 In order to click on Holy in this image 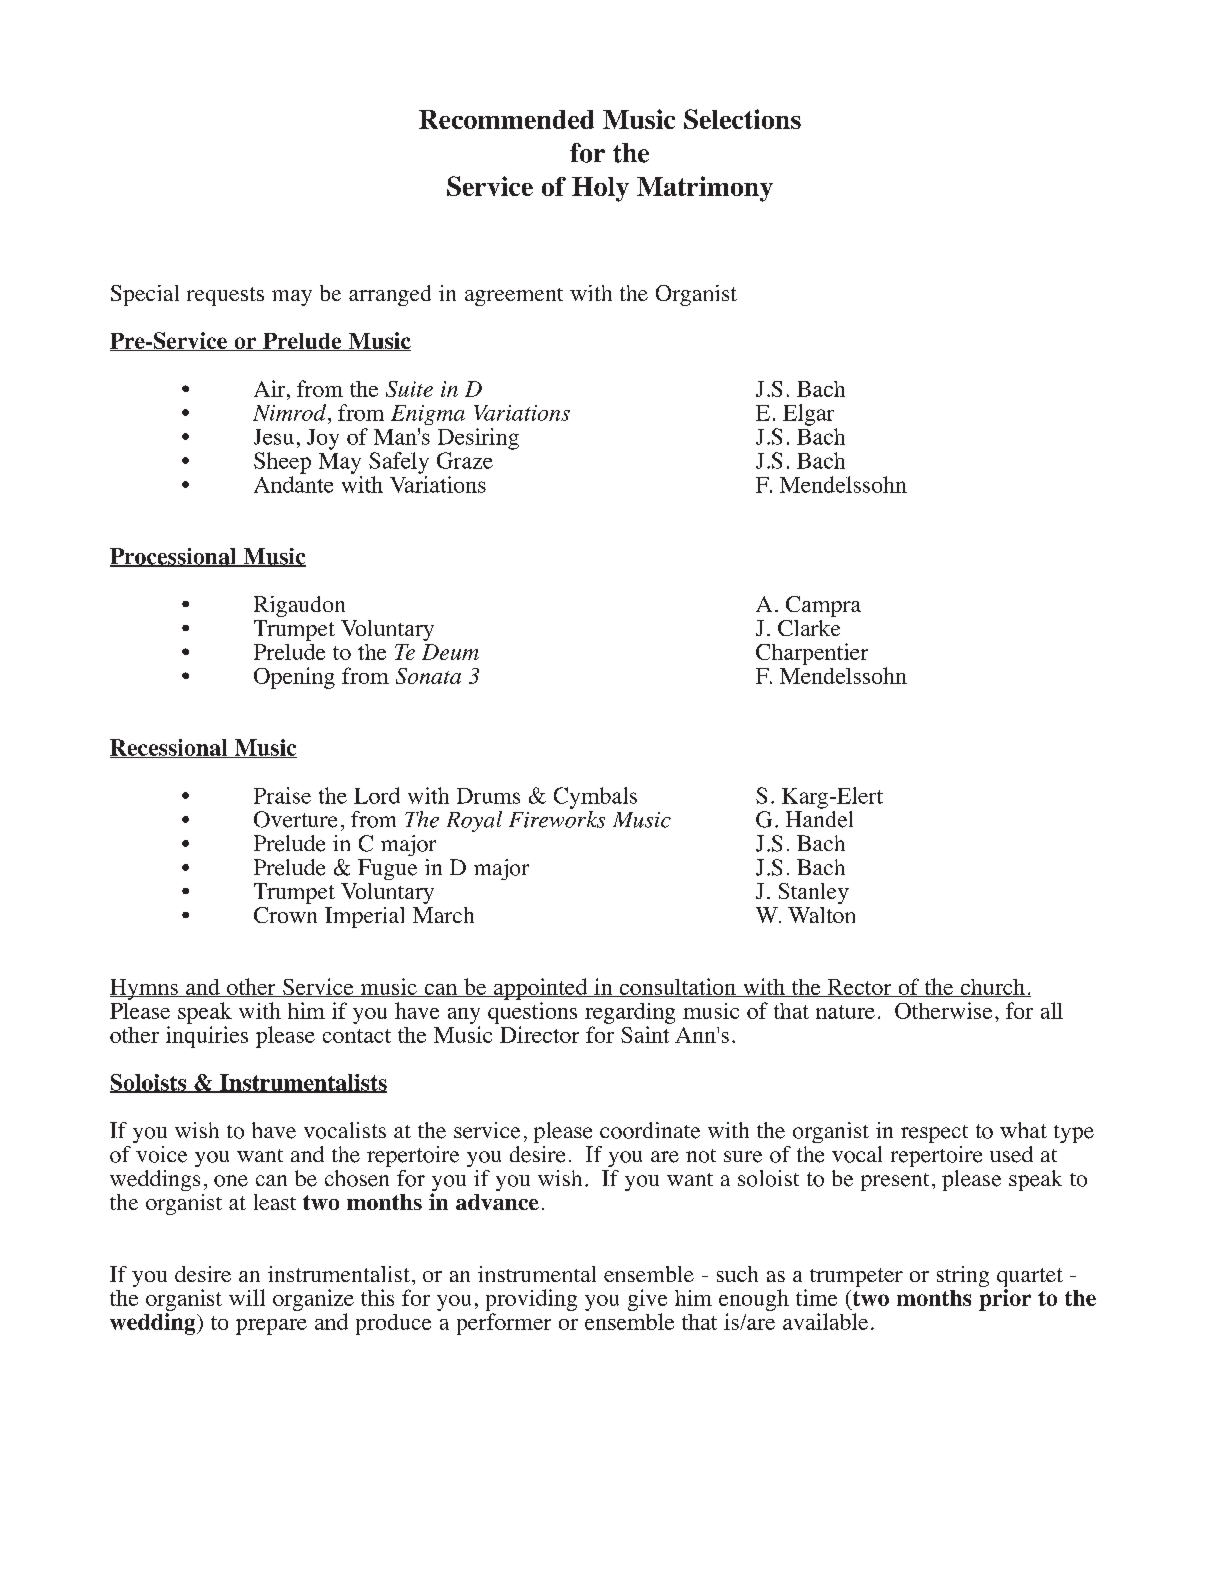, I will do `click(600, 189)`.
